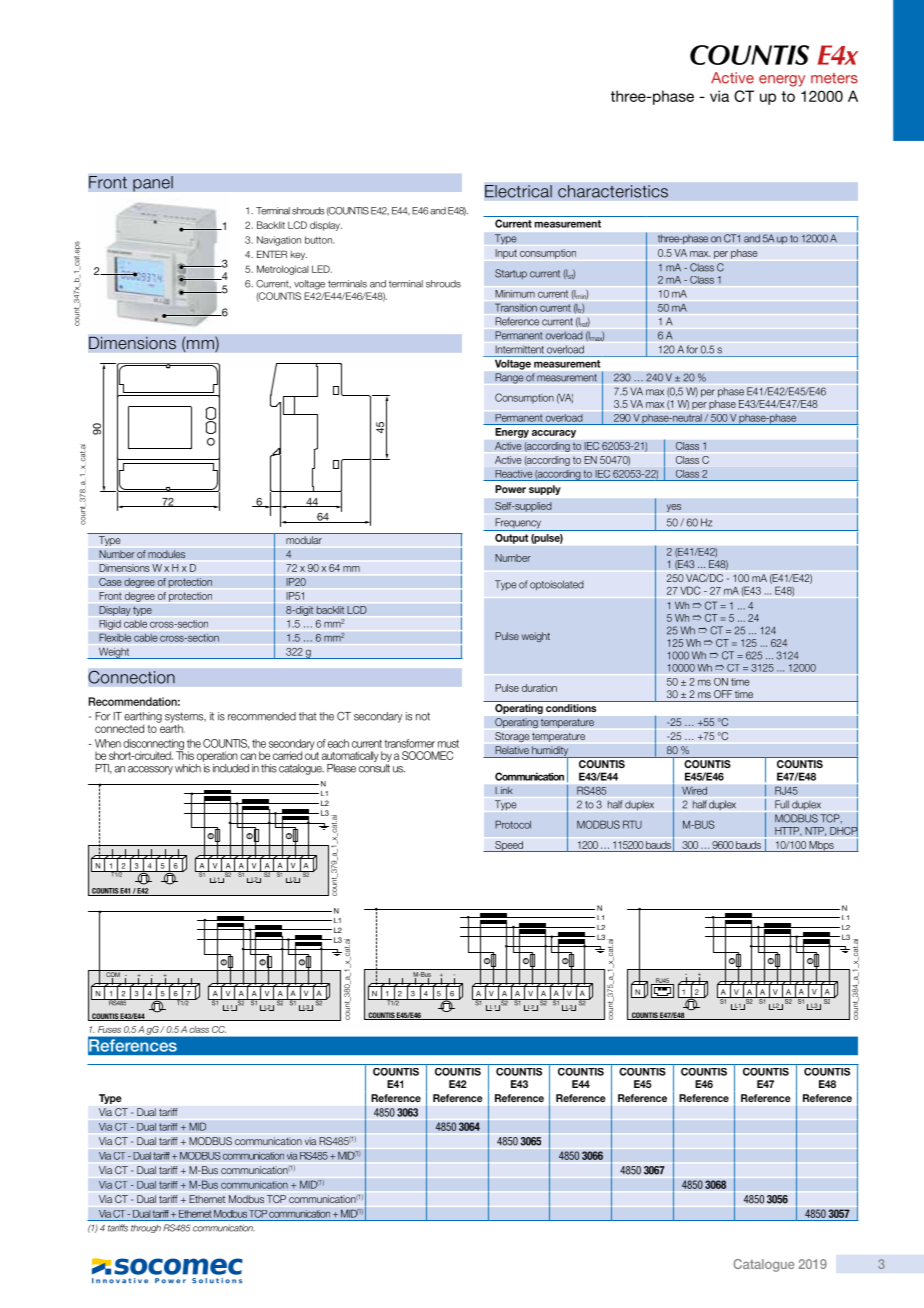 The image size is (924, 1308). What do you see at coordinates (146, 1229) in the page?
I see `through` at bounding box center [146, 1229].
